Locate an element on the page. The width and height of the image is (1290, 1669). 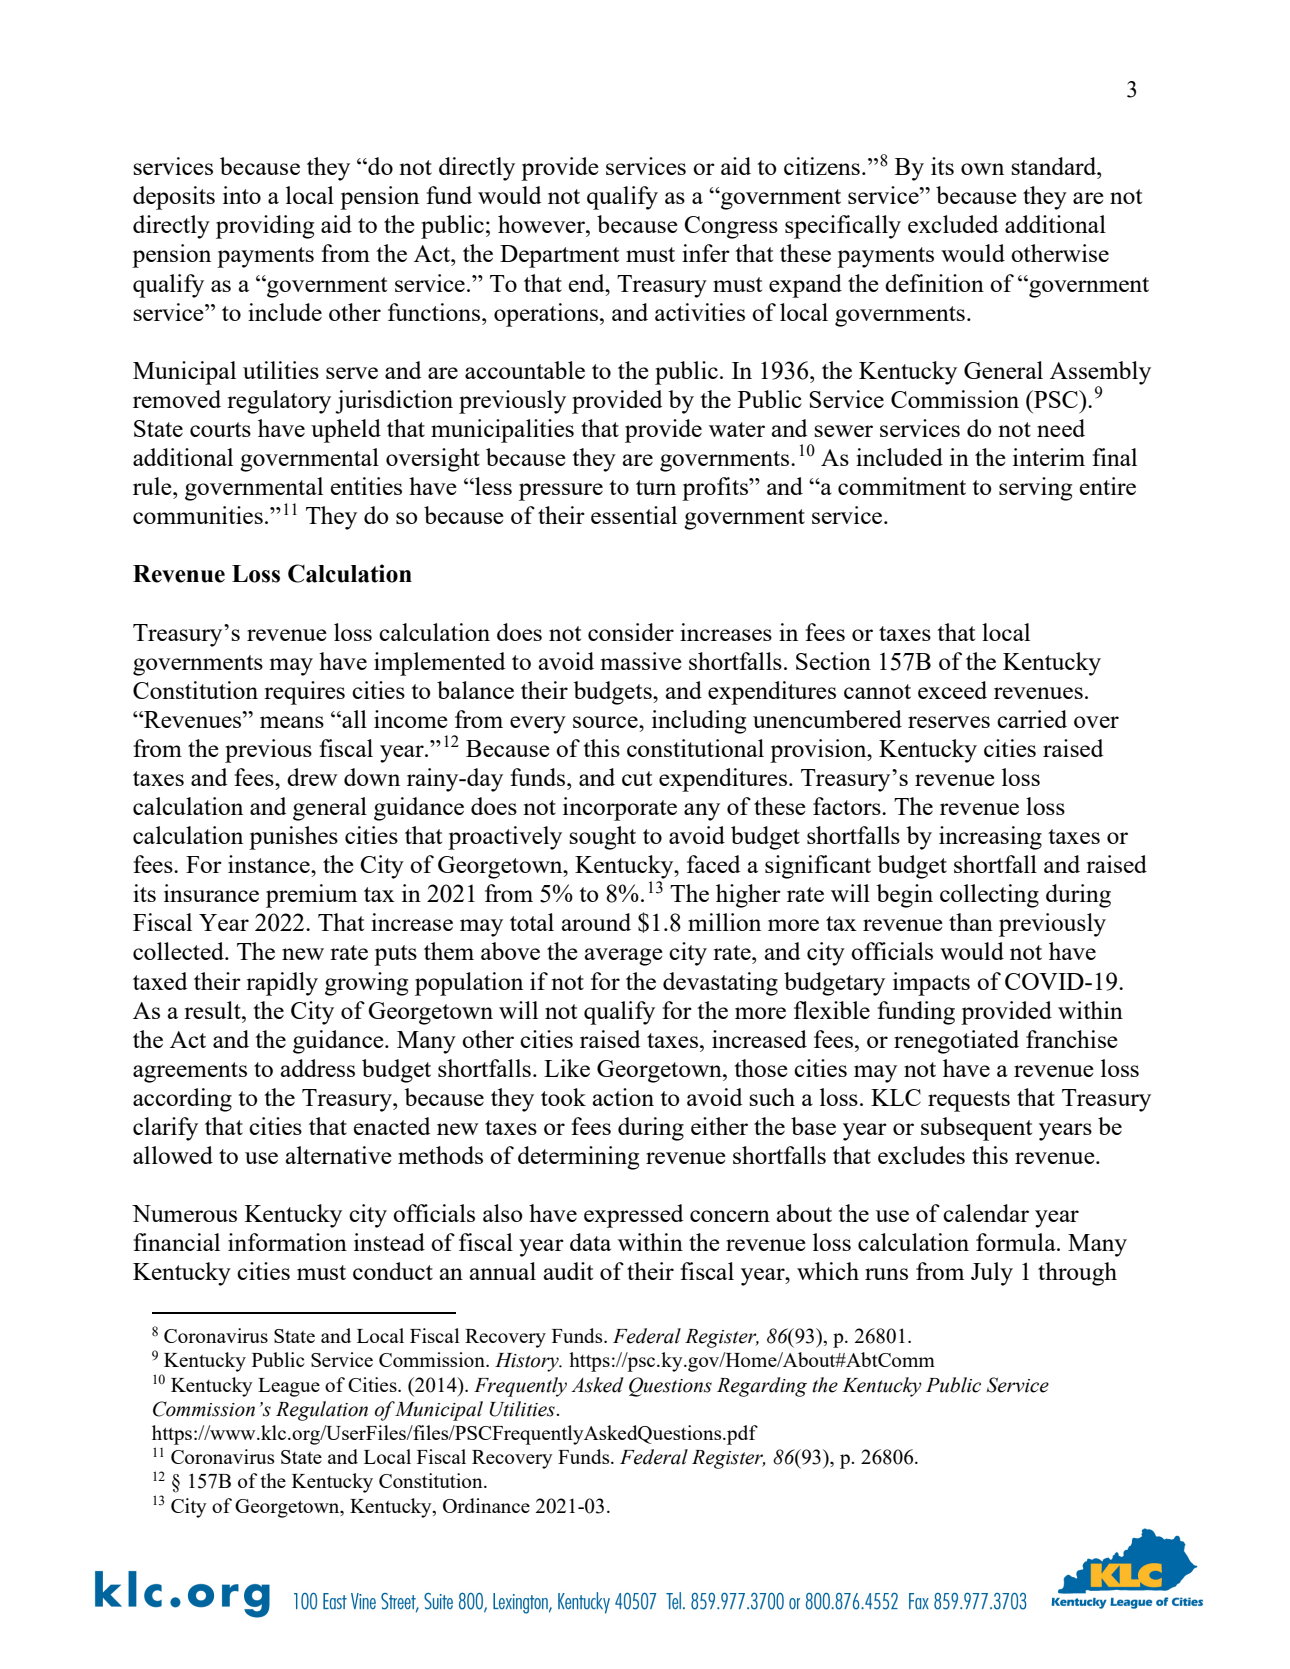
consider is located at coordinates (631, 632).
